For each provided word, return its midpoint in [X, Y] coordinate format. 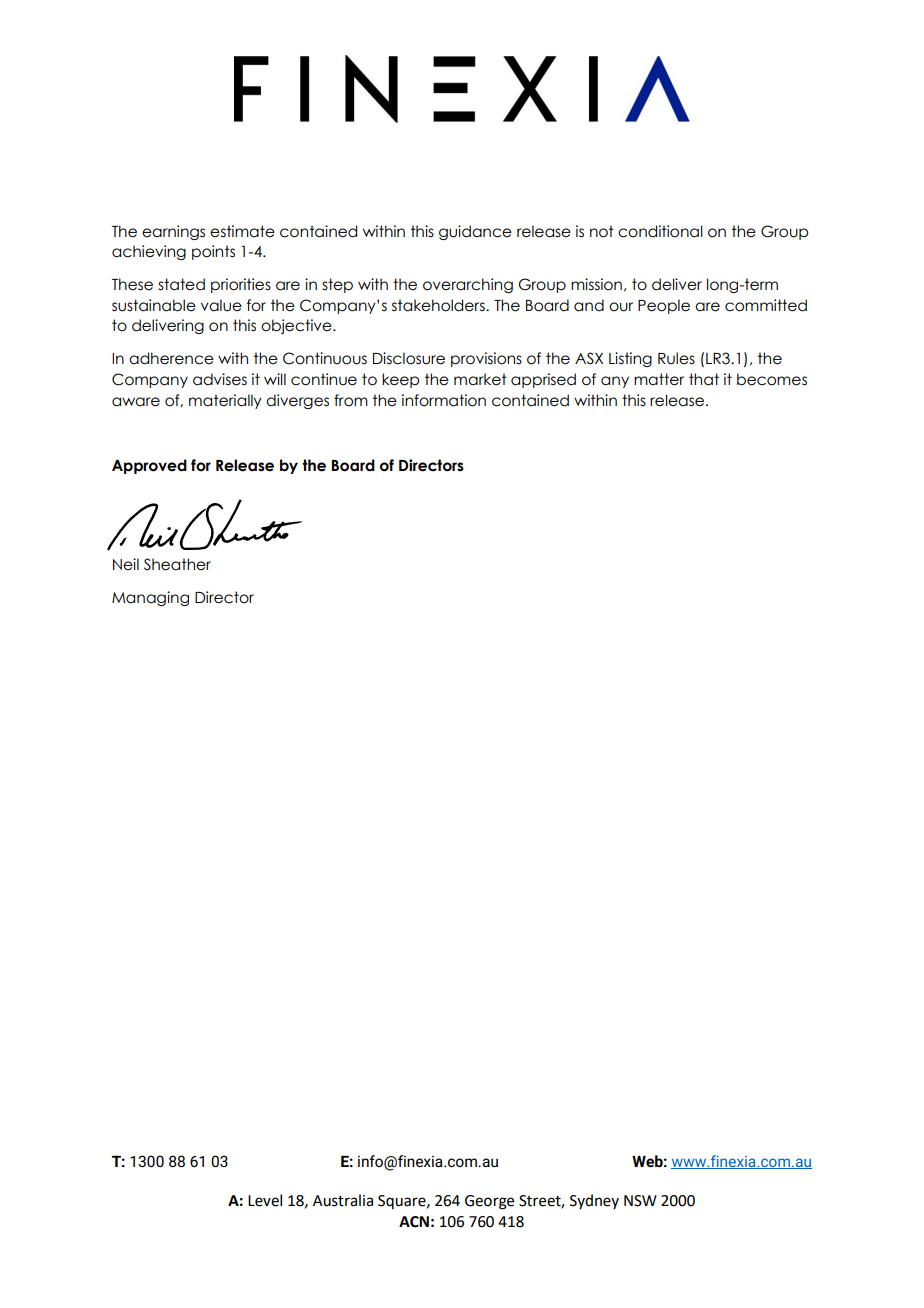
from [351, 400]
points [213, 252]
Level [265, 1200]
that [704, 379]
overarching [468, 285]
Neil [126, 564]
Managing [150, 598]
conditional [660, 231]
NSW [640, 1201]
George [489, 1202]
